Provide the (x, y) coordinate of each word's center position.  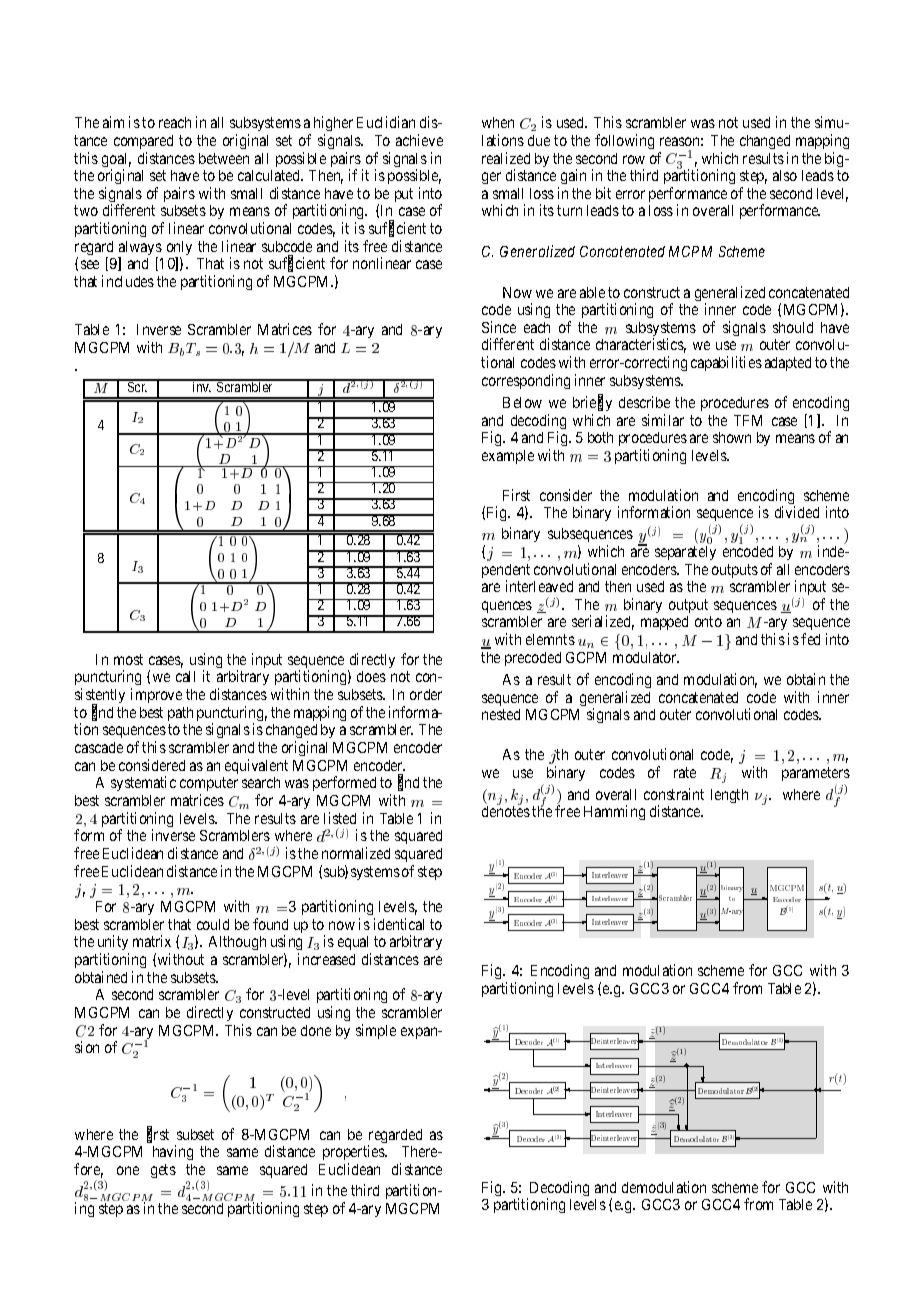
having (173, 1152)
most (128, 659)
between (224, 158)
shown (732, 437)
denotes (506, 811)
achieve (419, 140)
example (508, 457)
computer (209, 786)
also (785, 175)
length (729, 796)
